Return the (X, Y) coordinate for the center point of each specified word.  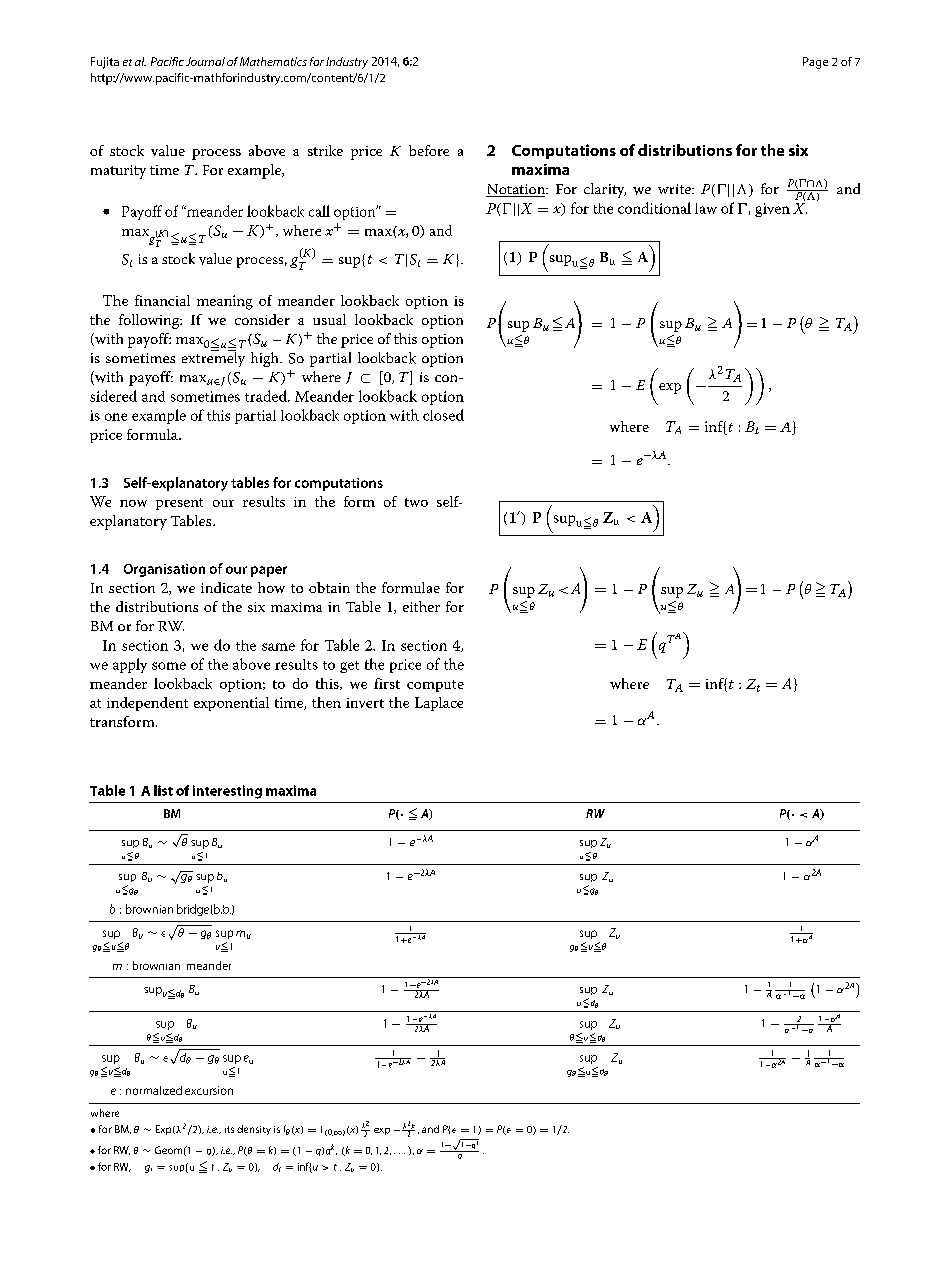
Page (815, 63)
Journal (205, 61)
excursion (209, 1090)
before (429, 150)
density (254, 1130)
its (229, 1129)
